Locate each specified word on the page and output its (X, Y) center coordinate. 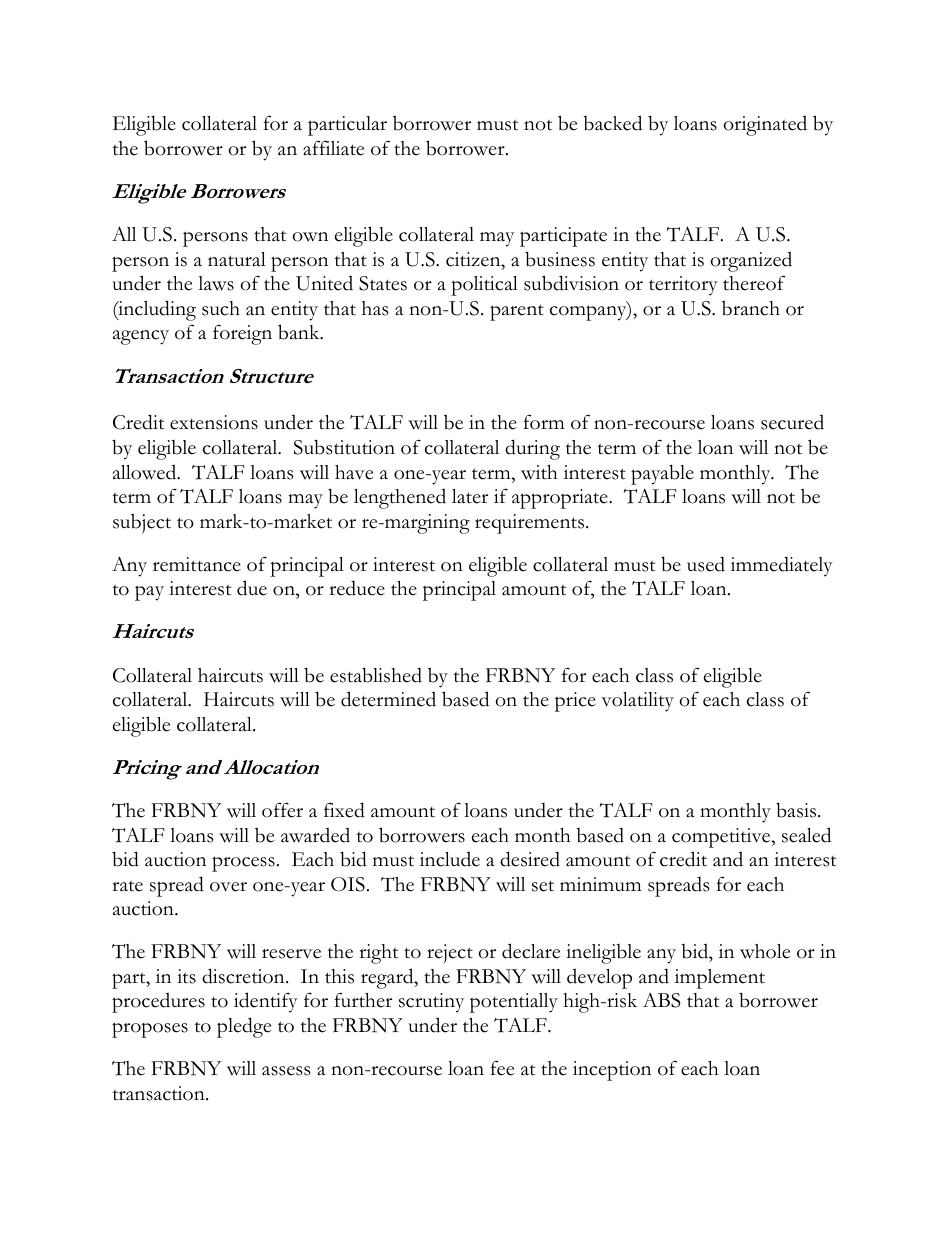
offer (282, 810)
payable (662, 474)
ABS (662, 1000)
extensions (214, 422)
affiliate (333, 148)
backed (613, 123)
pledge (244, 1027)
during (532, 449)
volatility (637, 702)
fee (502, 1068)
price (575, 702)
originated (765, 125)
